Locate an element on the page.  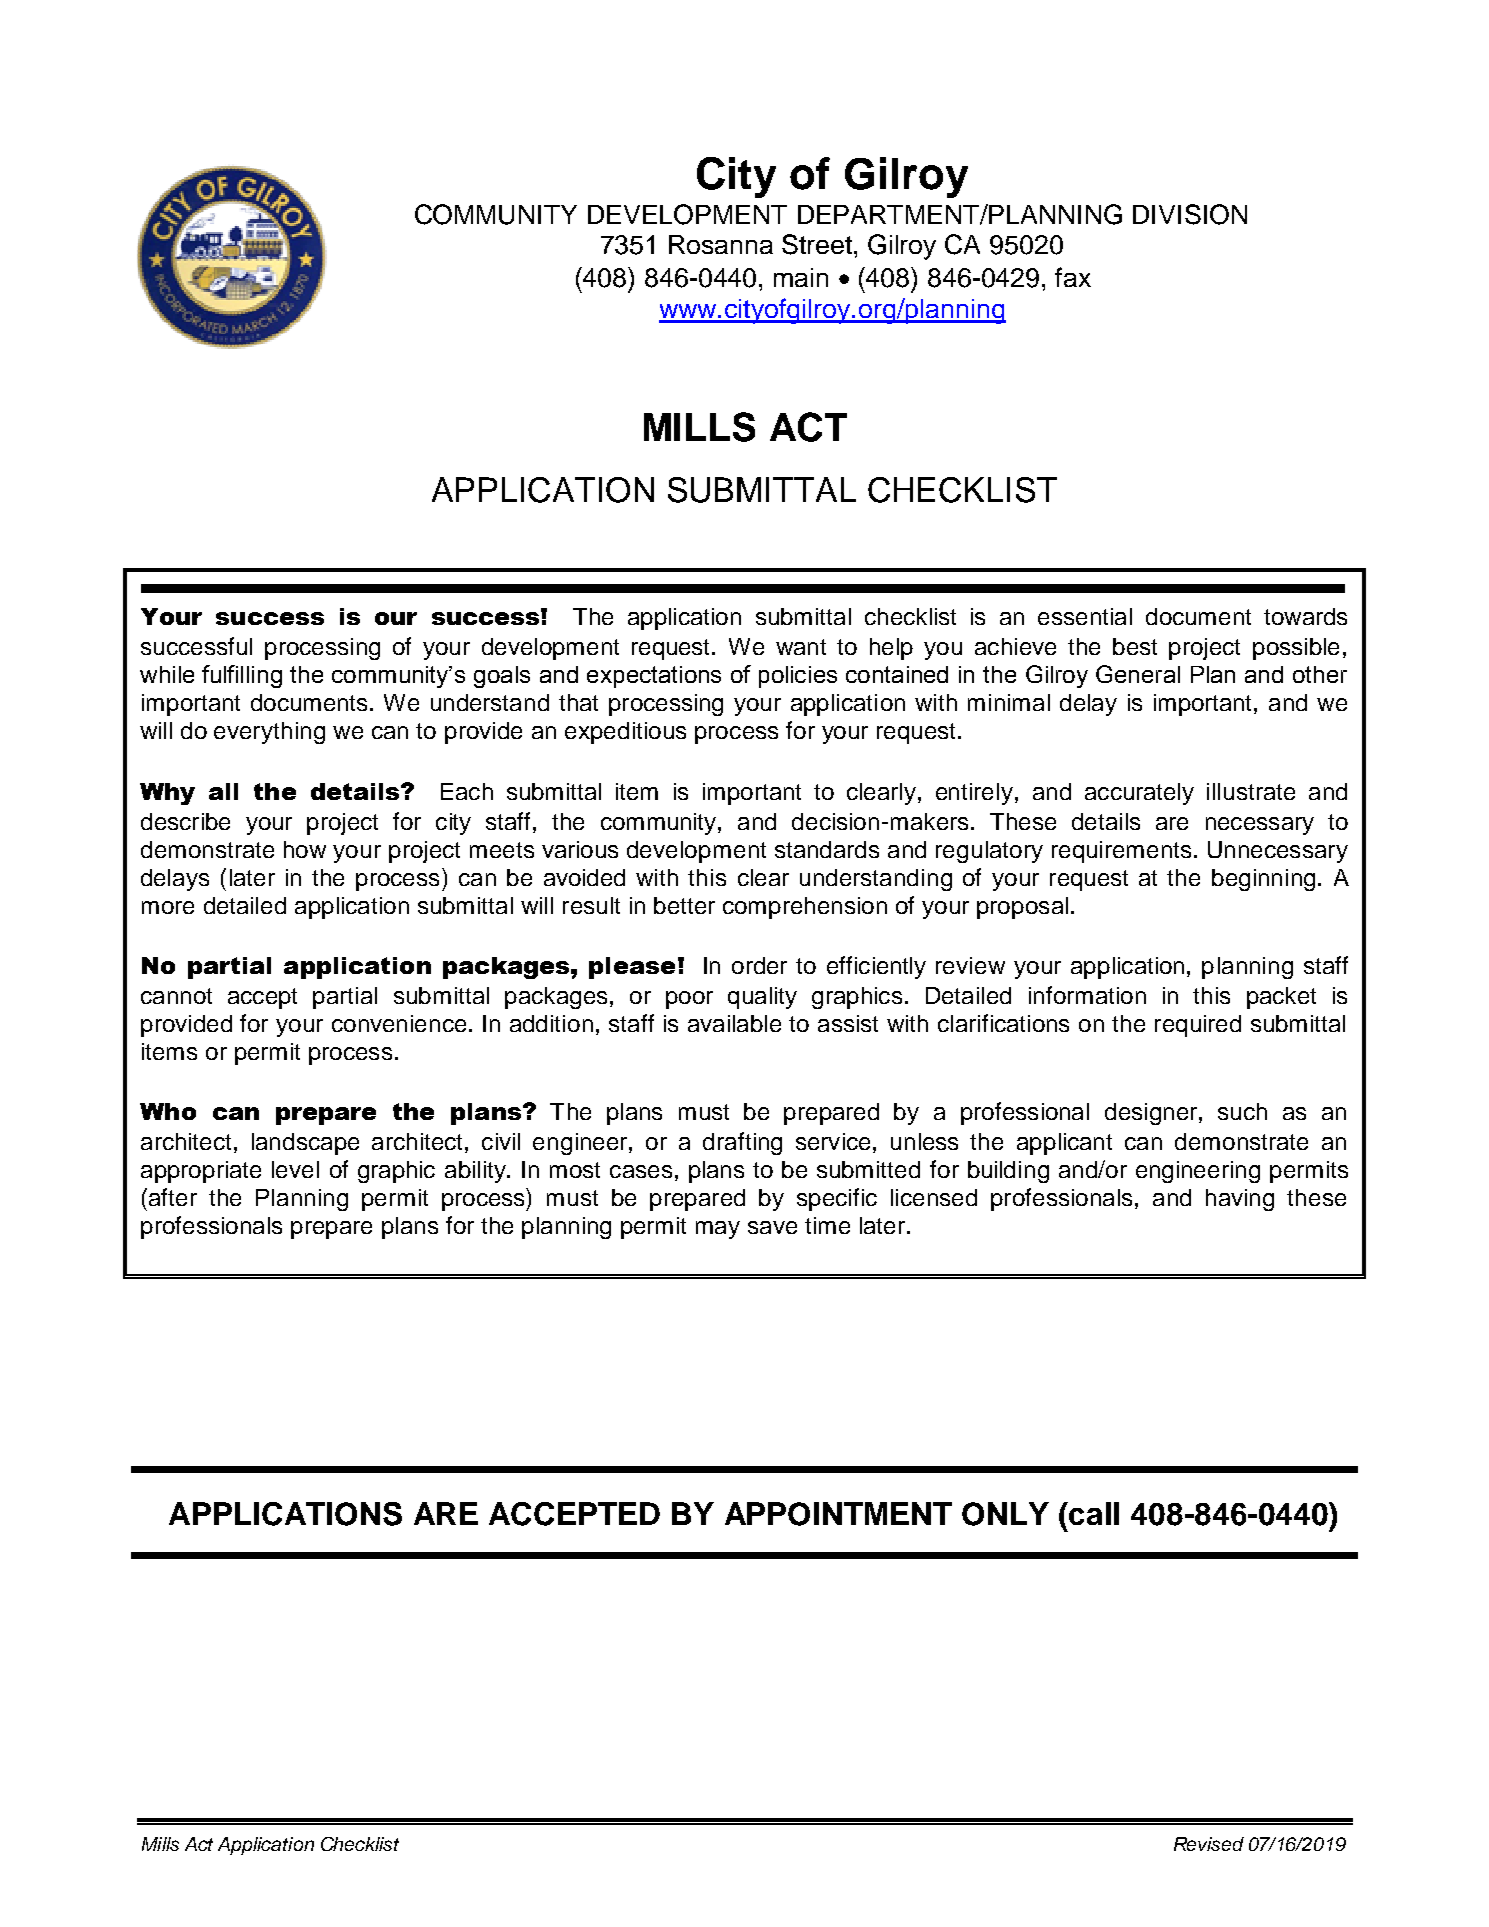
level is located at coordinates (295, 1169).
